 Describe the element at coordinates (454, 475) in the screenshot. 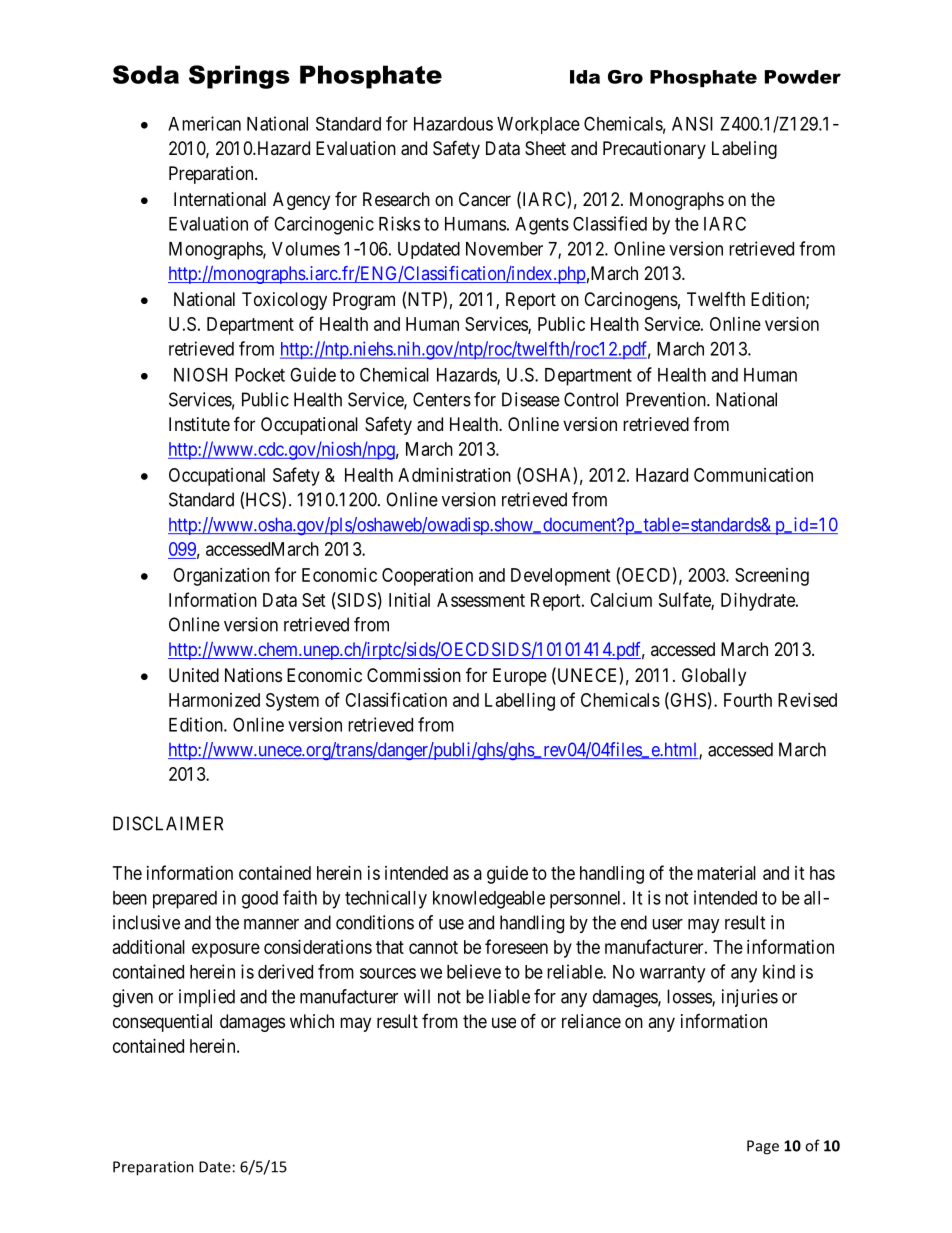

I see `Administration` at that location.
